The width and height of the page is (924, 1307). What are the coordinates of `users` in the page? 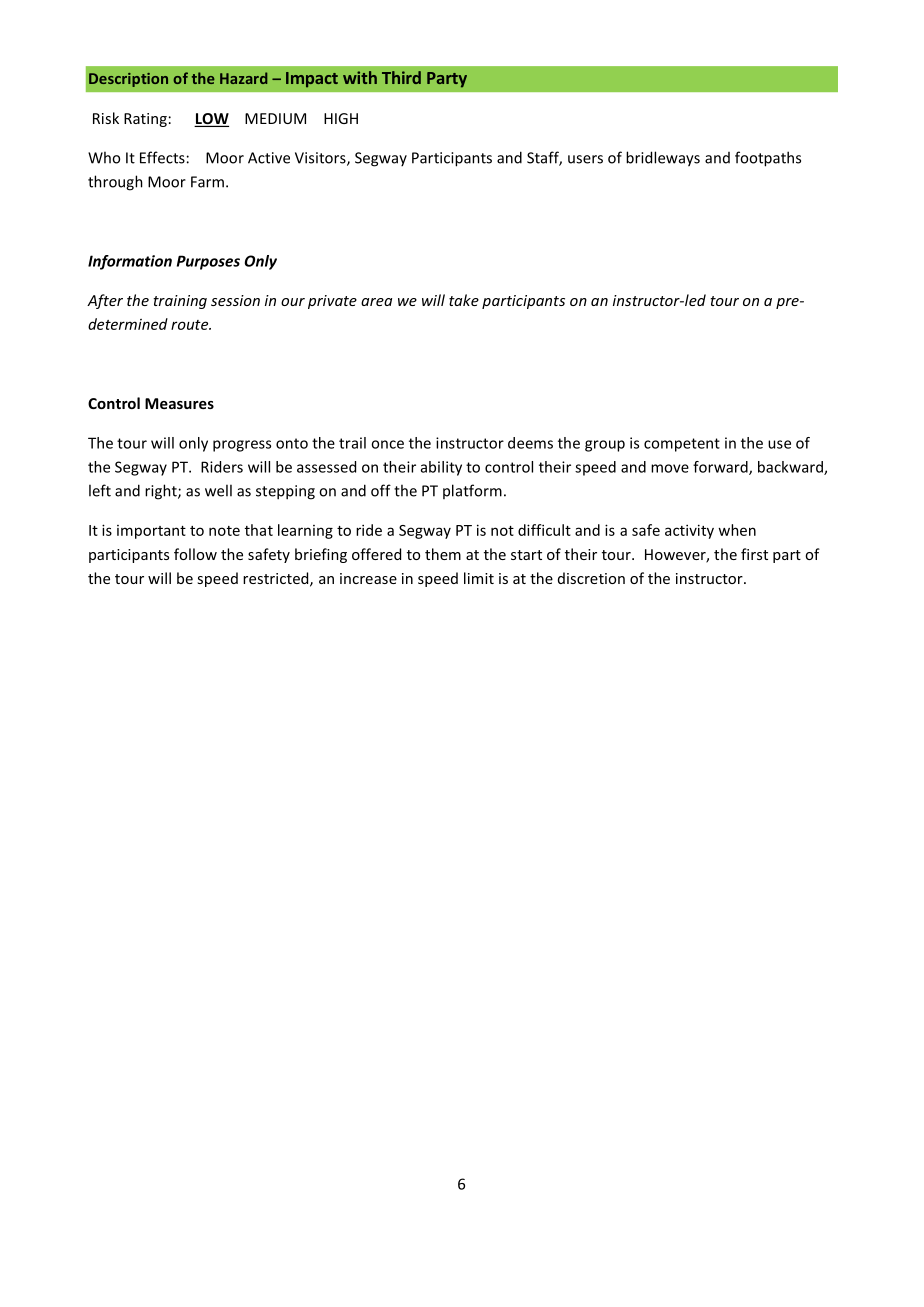 It's located at (585, 159).
